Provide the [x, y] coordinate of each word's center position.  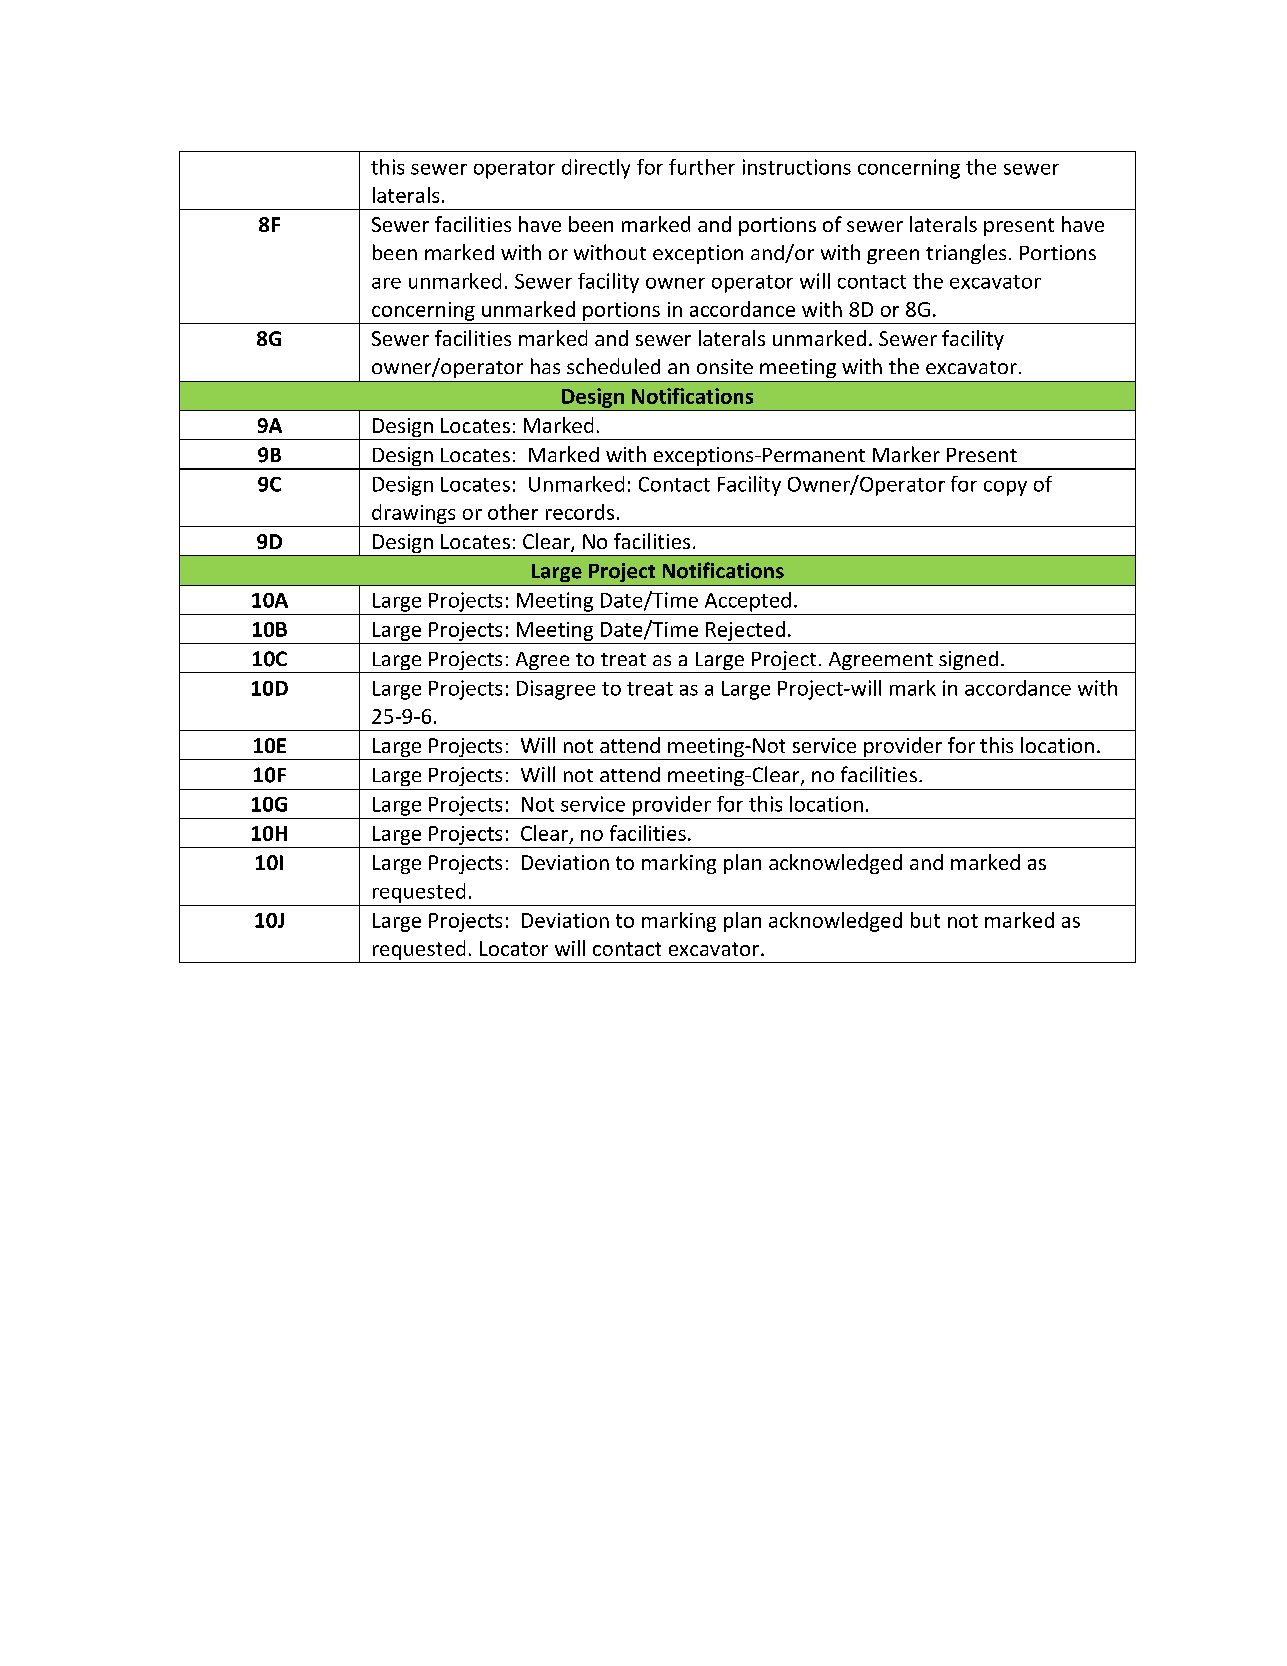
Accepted [748, 602]
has [545, 366]
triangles [966, 254]
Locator [514, 948]
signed [968, 662]
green [893, 256]
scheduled [613, 366]
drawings [413, 514]
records [580, 512]
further [702, 167]
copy [1005, 488]
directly [596, 169]
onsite [725, 366]
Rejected [745, 631]
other [513, 512]
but [925, 920]
